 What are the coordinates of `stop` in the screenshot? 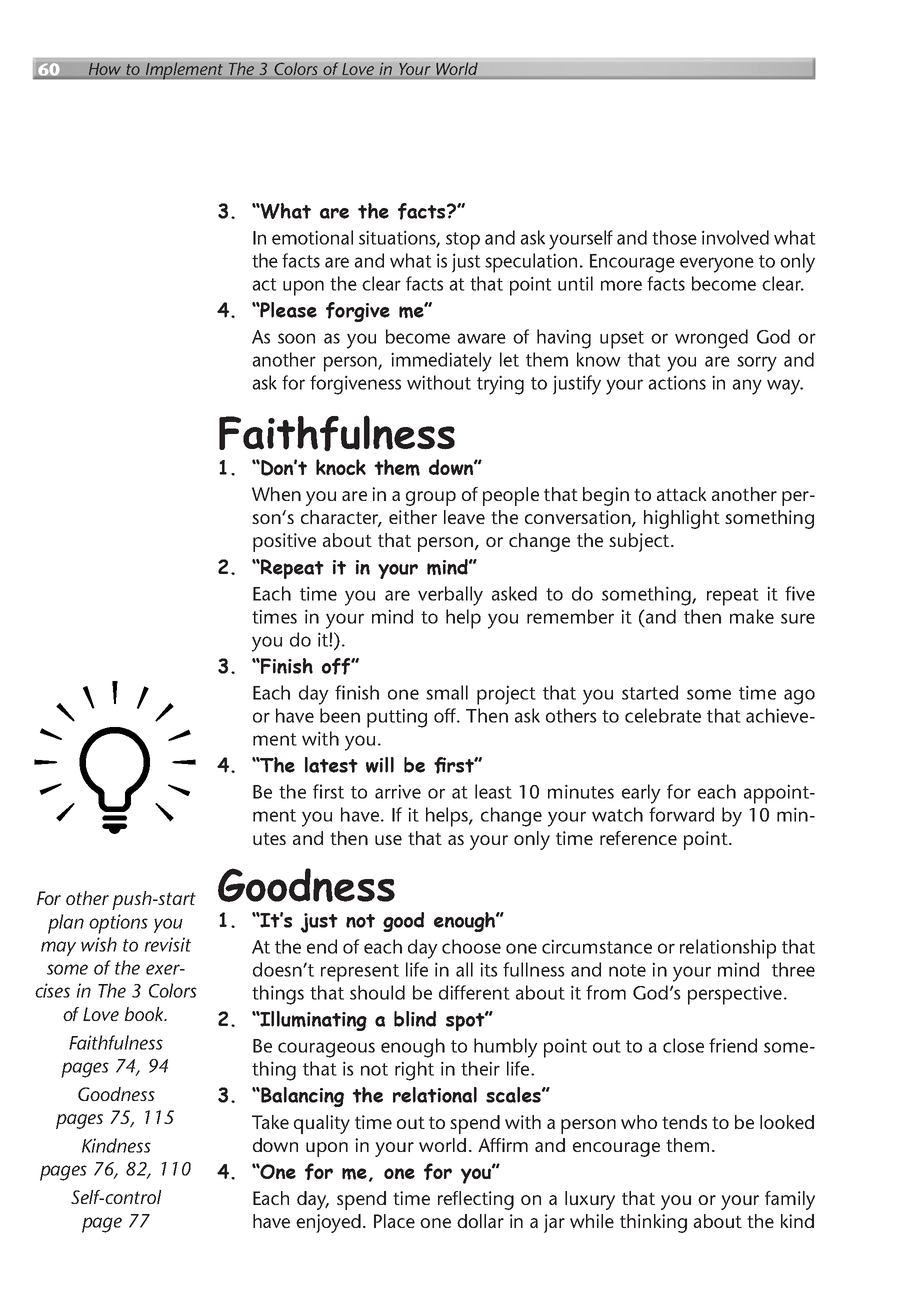 It's located at (463, 241).
